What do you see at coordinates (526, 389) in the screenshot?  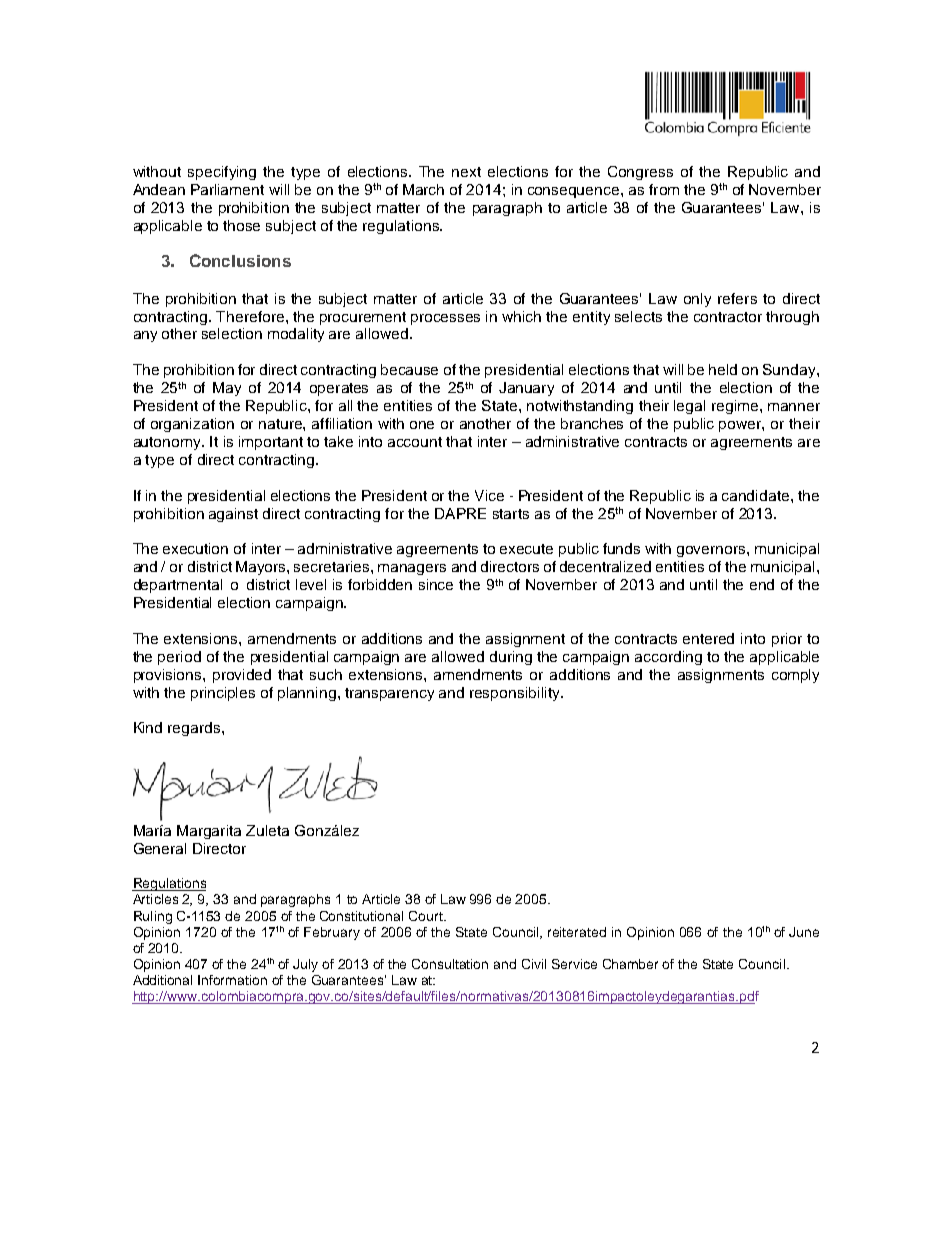 I see `January` at bounding box center [526, 389].
